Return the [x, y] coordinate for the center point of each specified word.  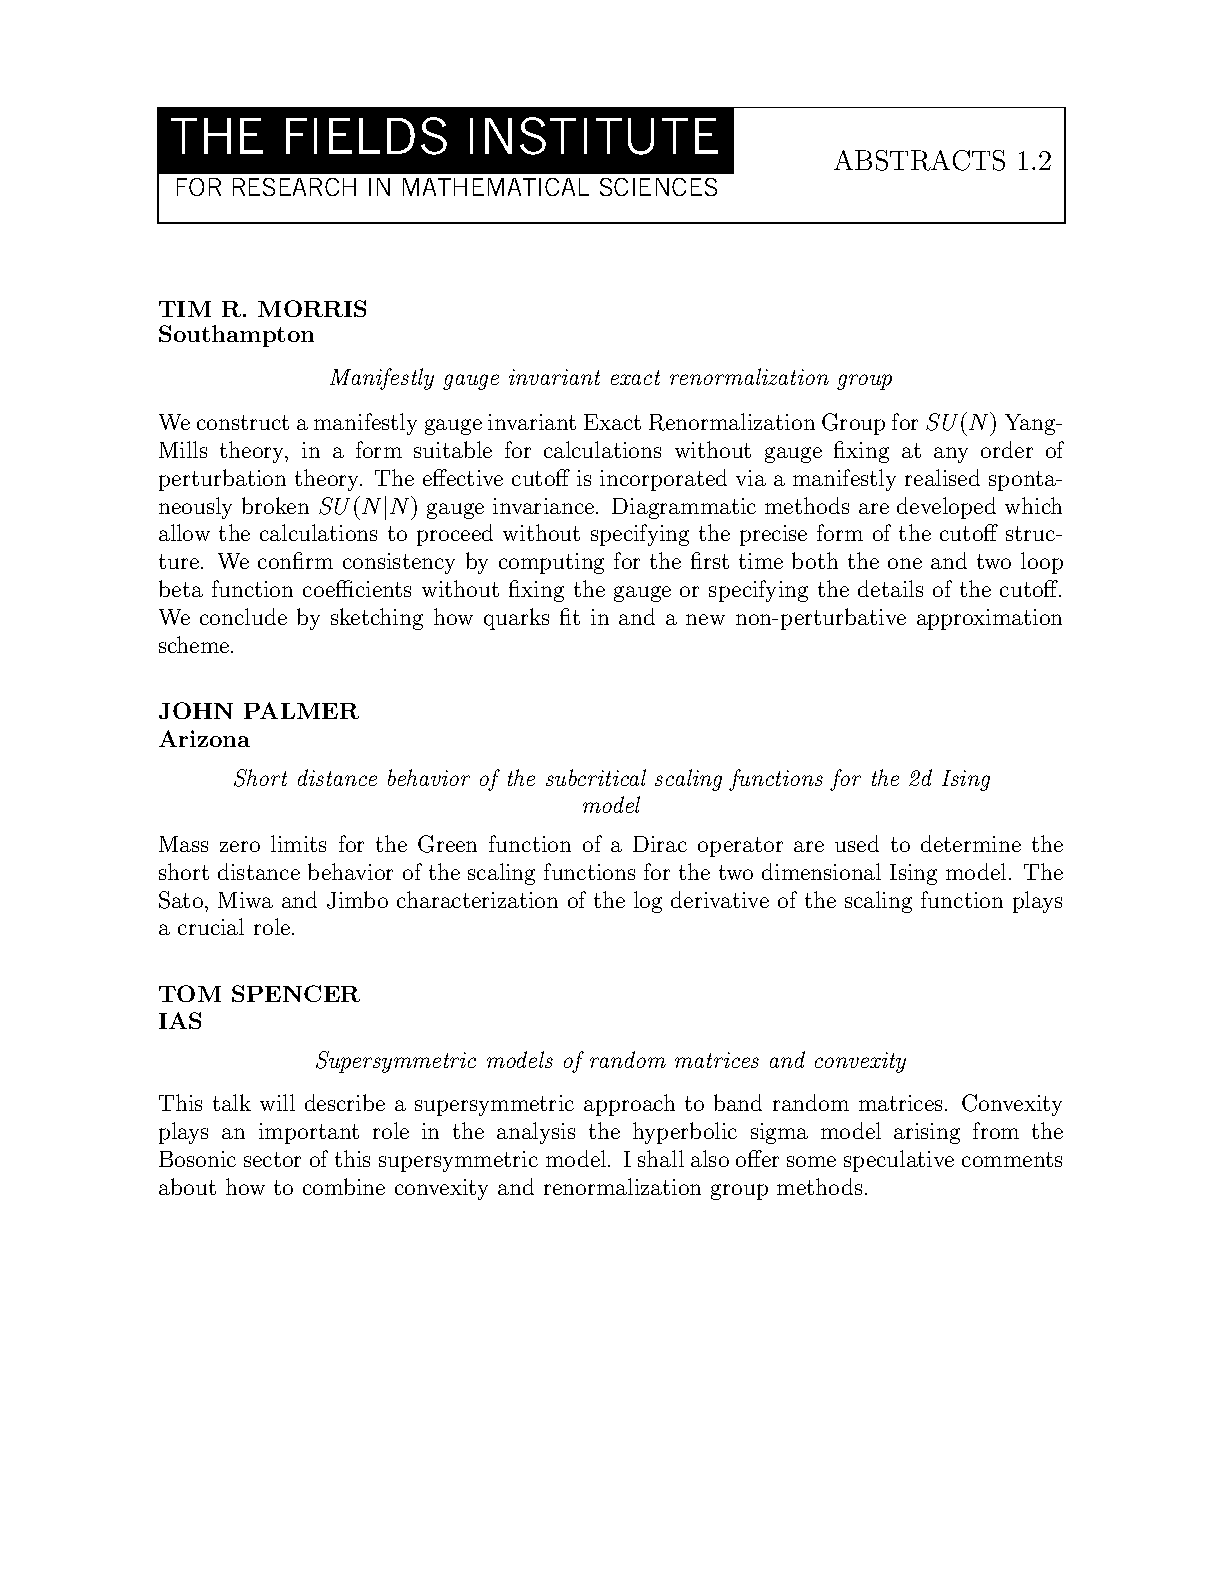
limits [298, 843]
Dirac [660, 844]
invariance [545, 506]
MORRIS [312, 308]
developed [946, 508]
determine [971, 843]
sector [272, 1159]
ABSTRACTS [919, 160]
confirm [295, 560]
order [1007, 449]
